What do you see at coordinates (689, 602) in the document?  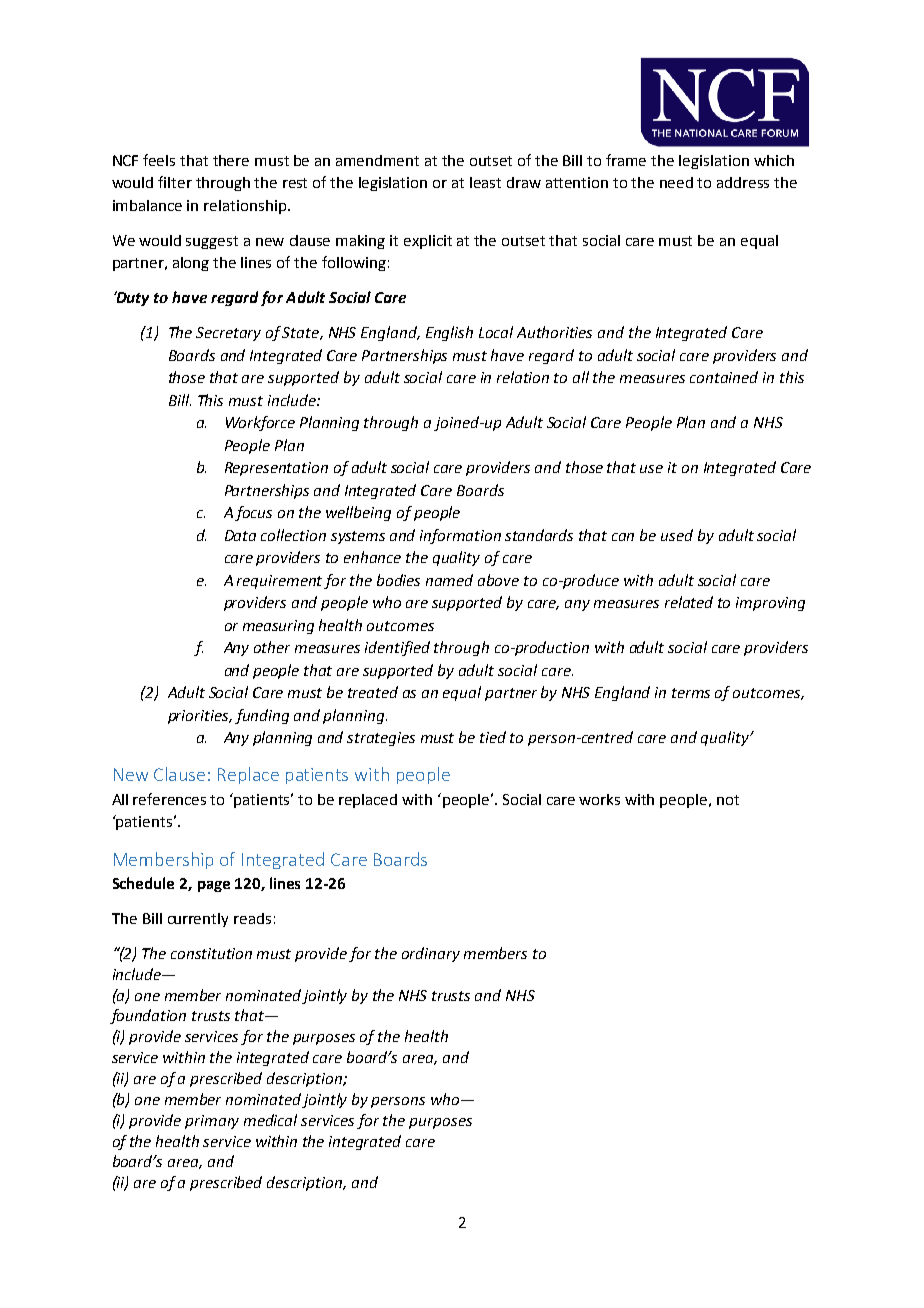 I see `related` at bounding box center [689, 602].
